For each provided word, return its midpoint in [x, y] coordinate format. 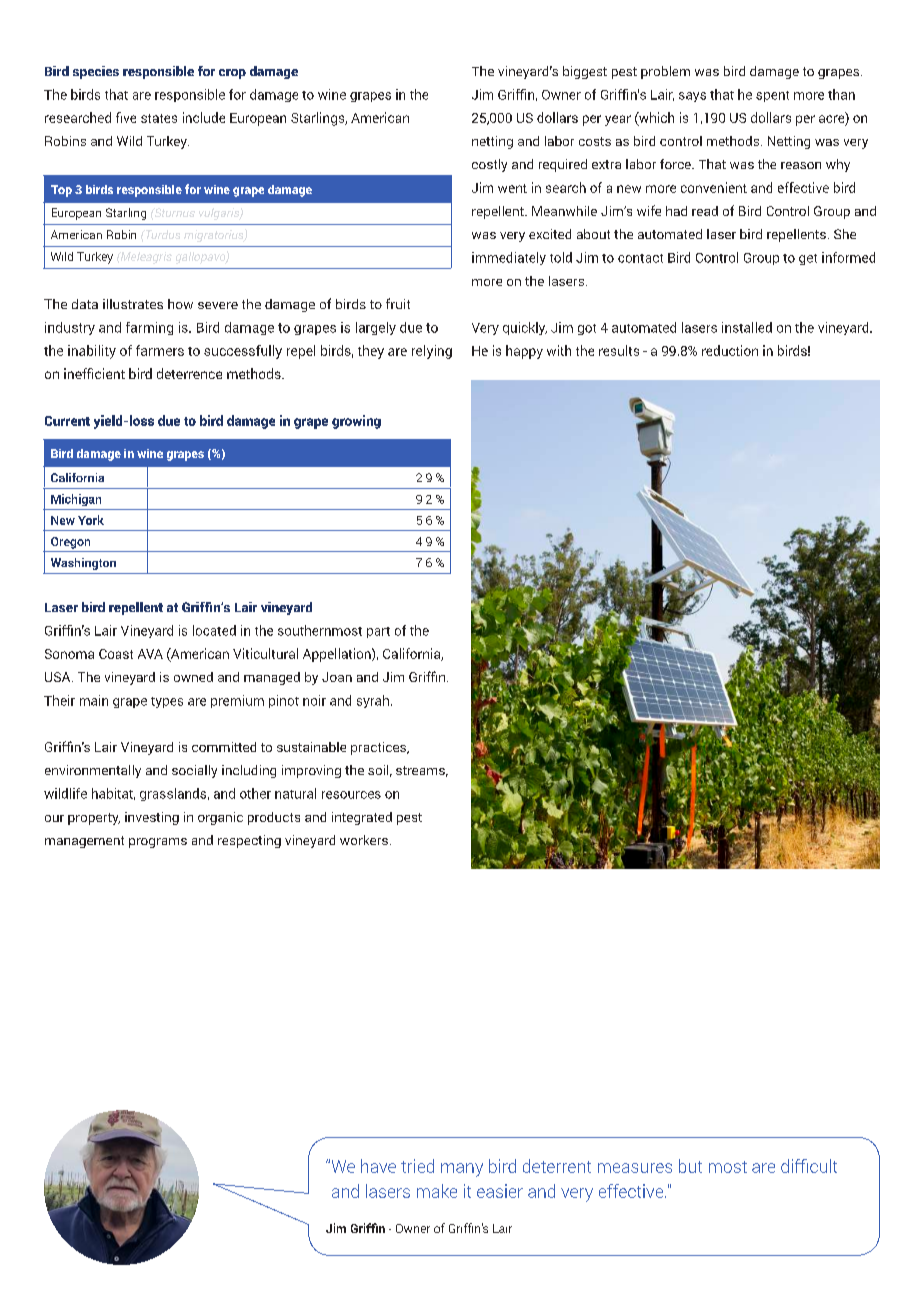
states [159, 118]
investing [152, 818]
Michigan [76, 500]
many [462, 1170]
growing [356, 422]
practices [379, 748]
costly [489, 165]
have [378, 1166]
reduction [730, 350]
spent [772, 96]
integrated [362, 818]
